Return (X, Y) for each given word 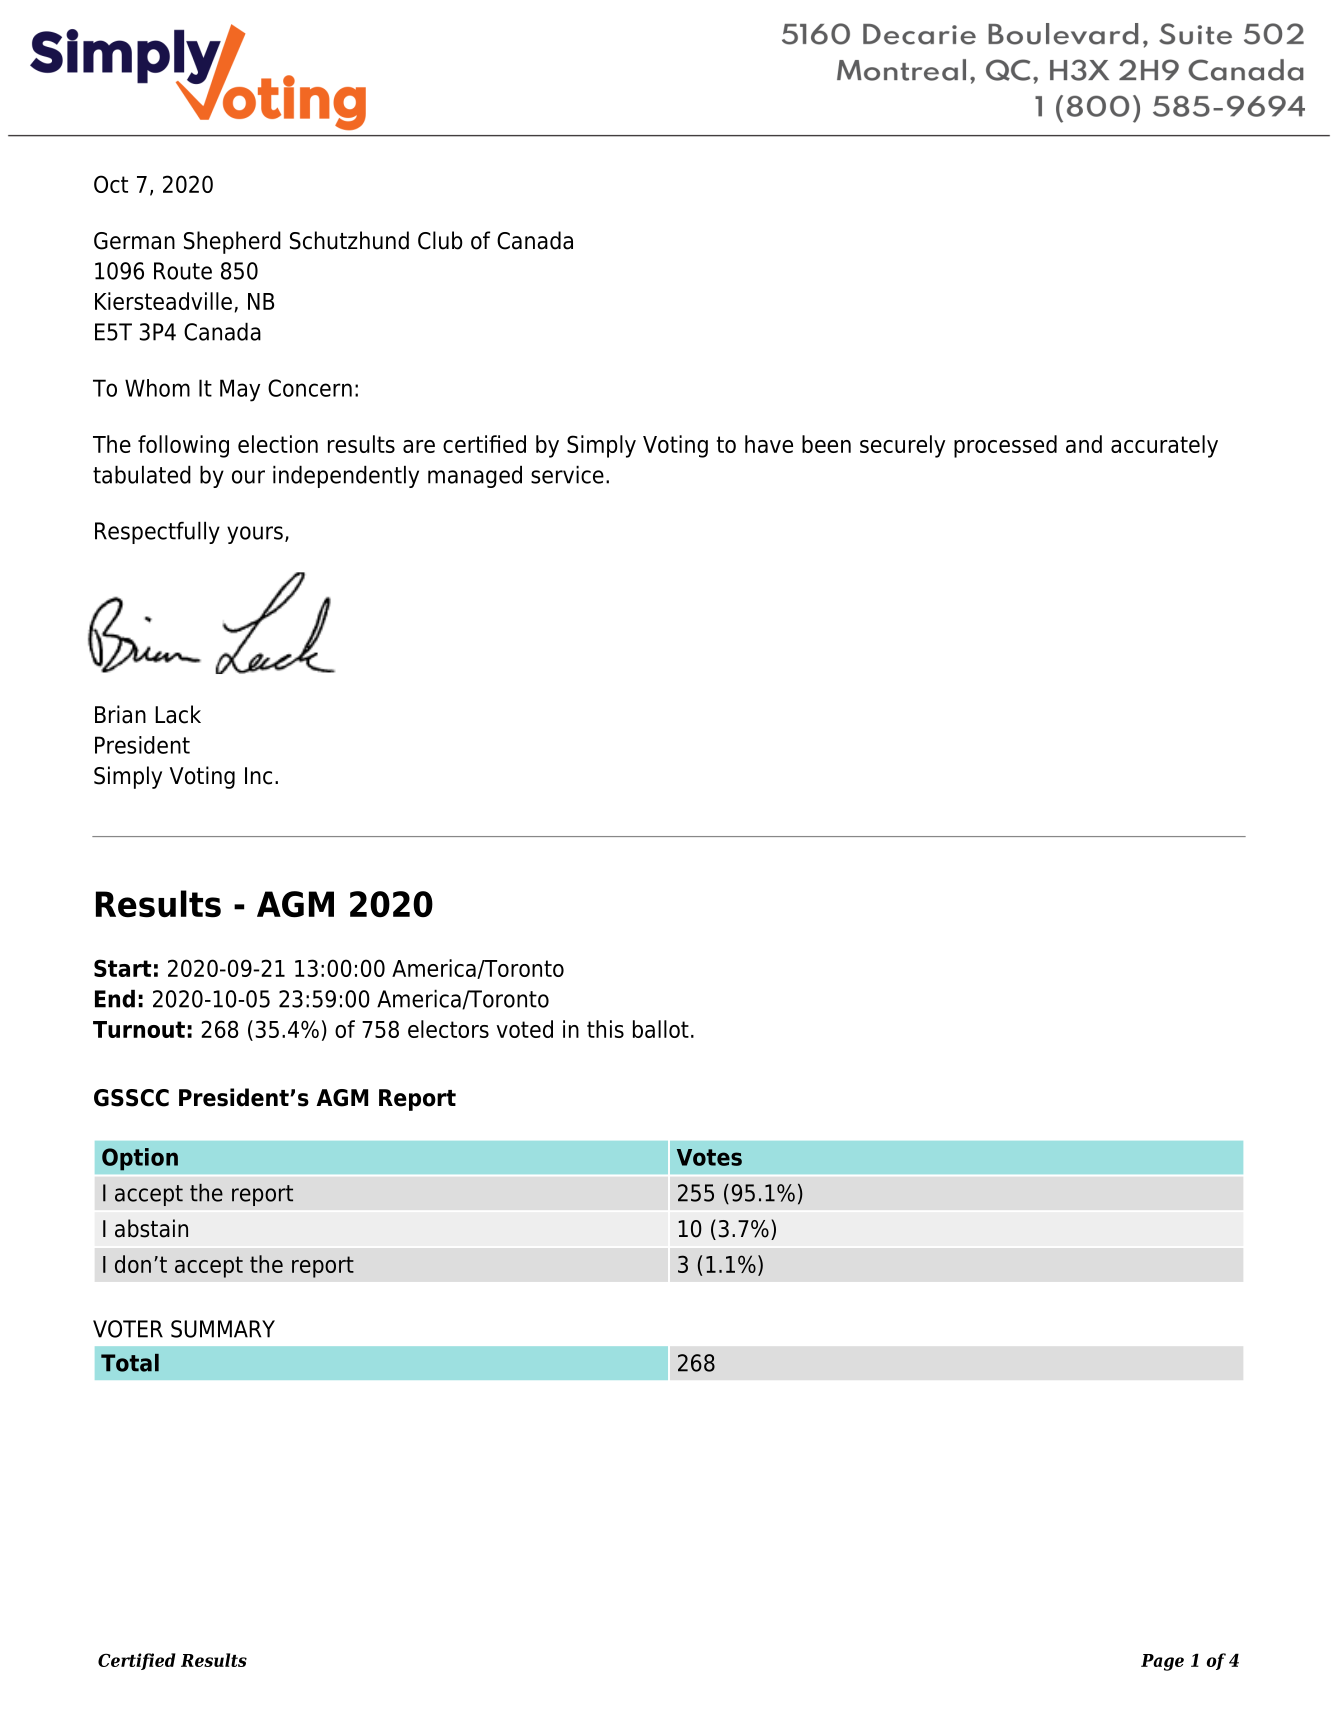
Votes (709, 1157)
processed (1005, 446)
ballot (661, 1029)
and (1084, 444)
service (567, 474)
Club (440, 240)
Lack (178, 714)
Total (130, 1363)
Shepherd (232, 242)
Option (140, 1159)
